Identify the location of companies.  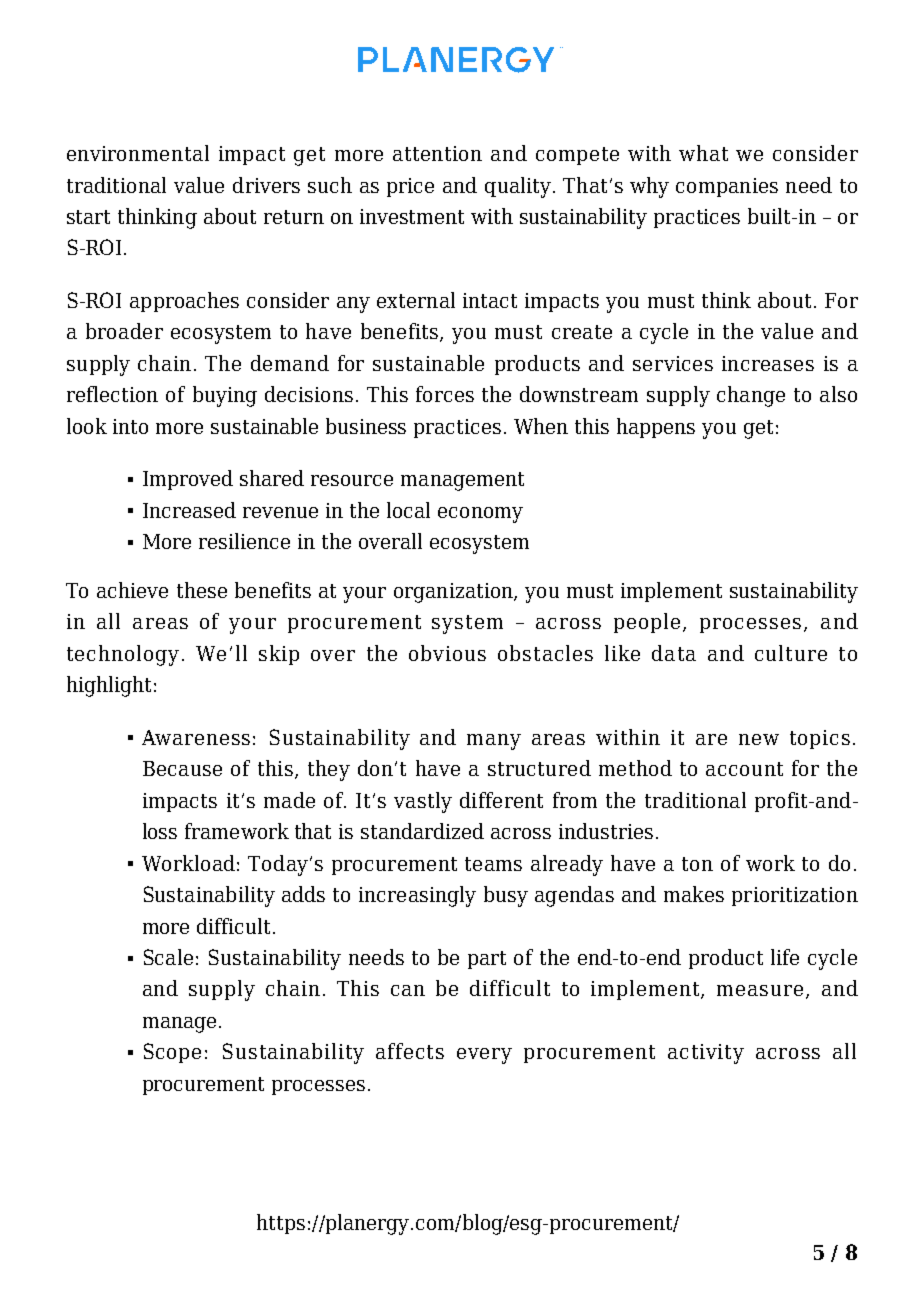
(727, 187).
